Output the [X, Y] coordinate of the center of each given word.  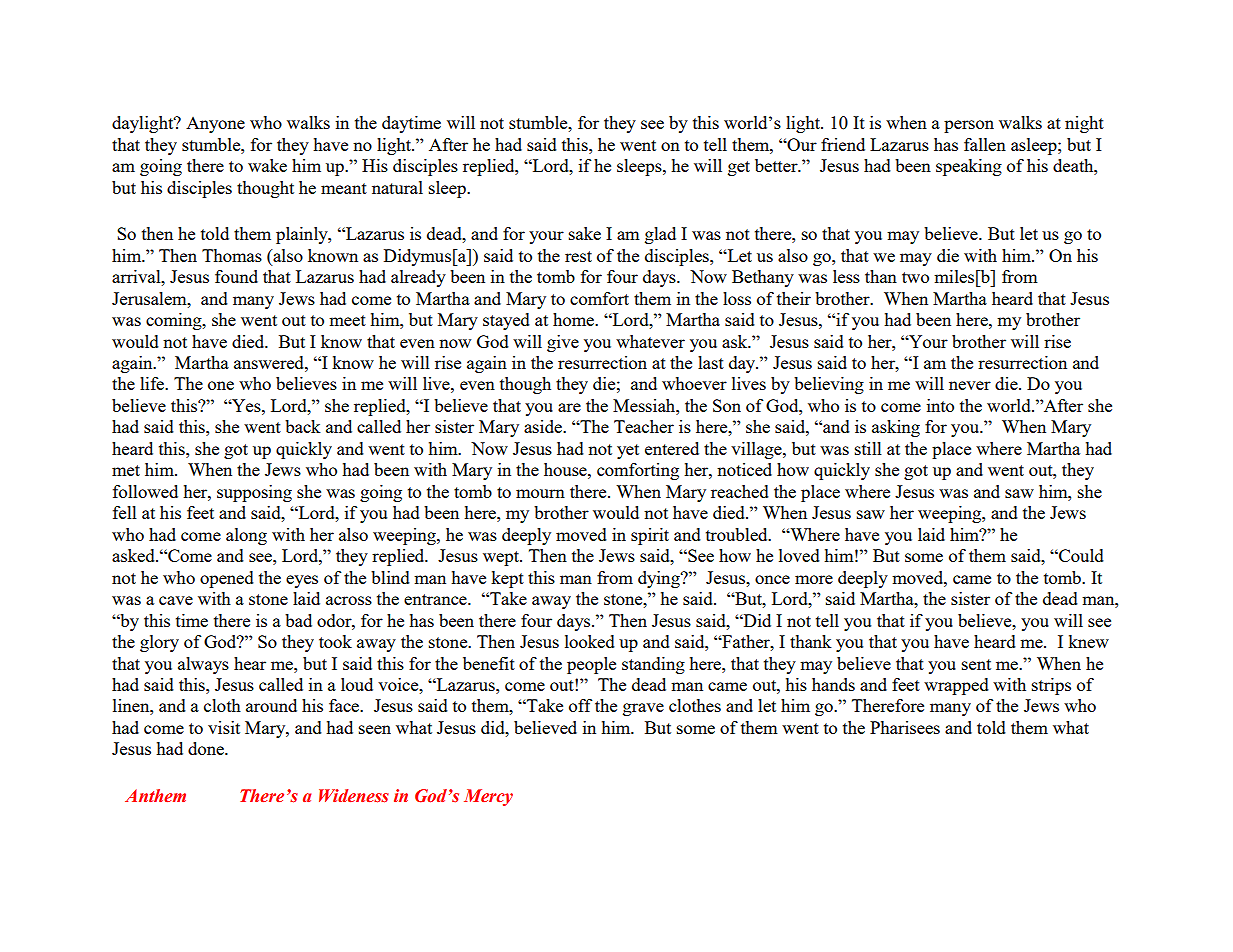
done [207, 748]
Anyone [215, 125]
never [970, 385]
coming [175, 321]
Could [1080, 555]
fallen [985, 144]
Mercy [488, 797]
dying [660, 579]
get [739, 168]
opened [227, 579]
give [563, 343]
